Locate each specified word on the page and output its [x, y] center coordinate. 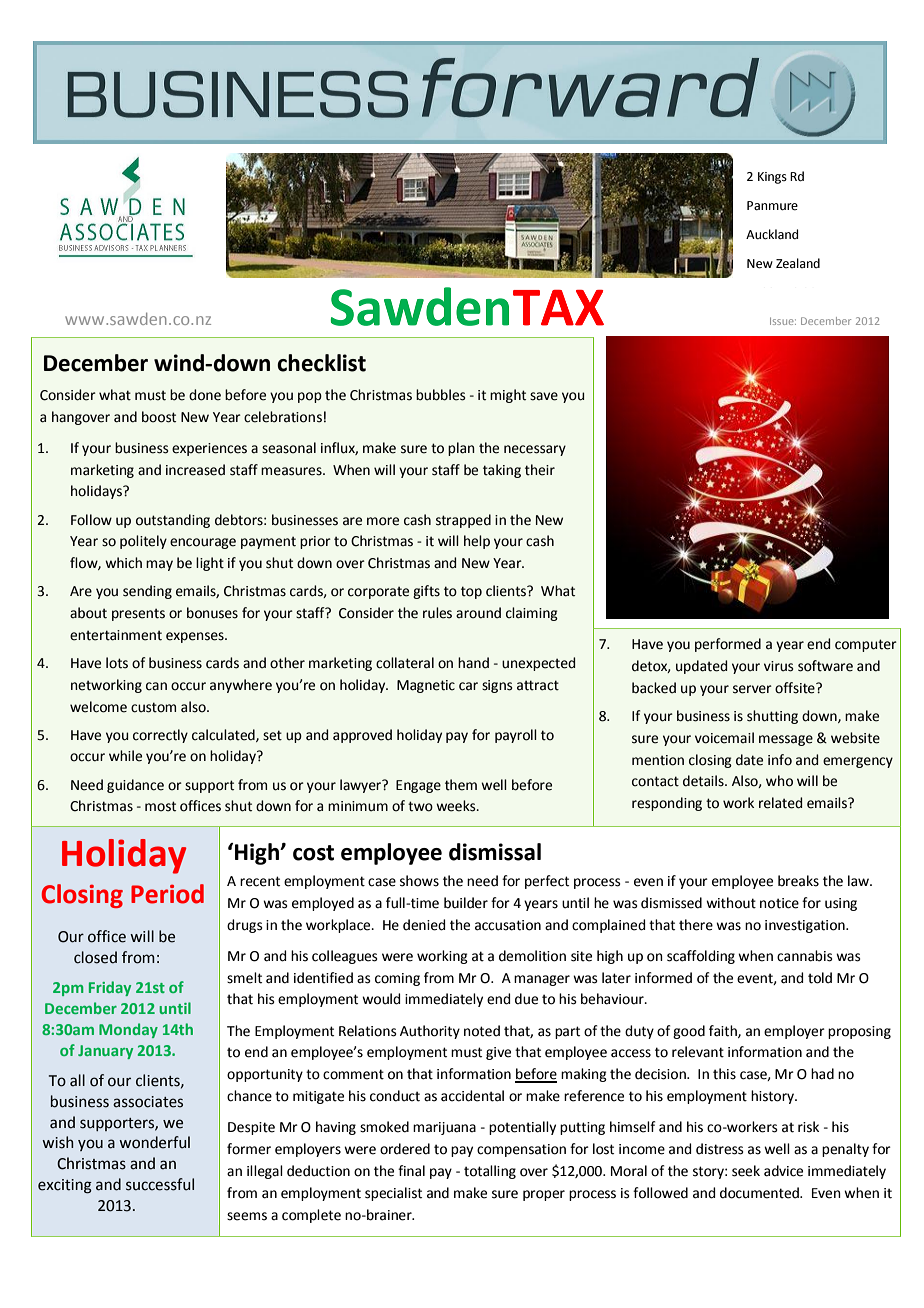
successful [160, 1184]
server [752, 689]
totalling [490, 1172]
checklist [321, 363]
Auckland [772, 234]
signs [497, 686]
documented [760, 1193]
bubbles [441, 395]
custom [153, 707]
